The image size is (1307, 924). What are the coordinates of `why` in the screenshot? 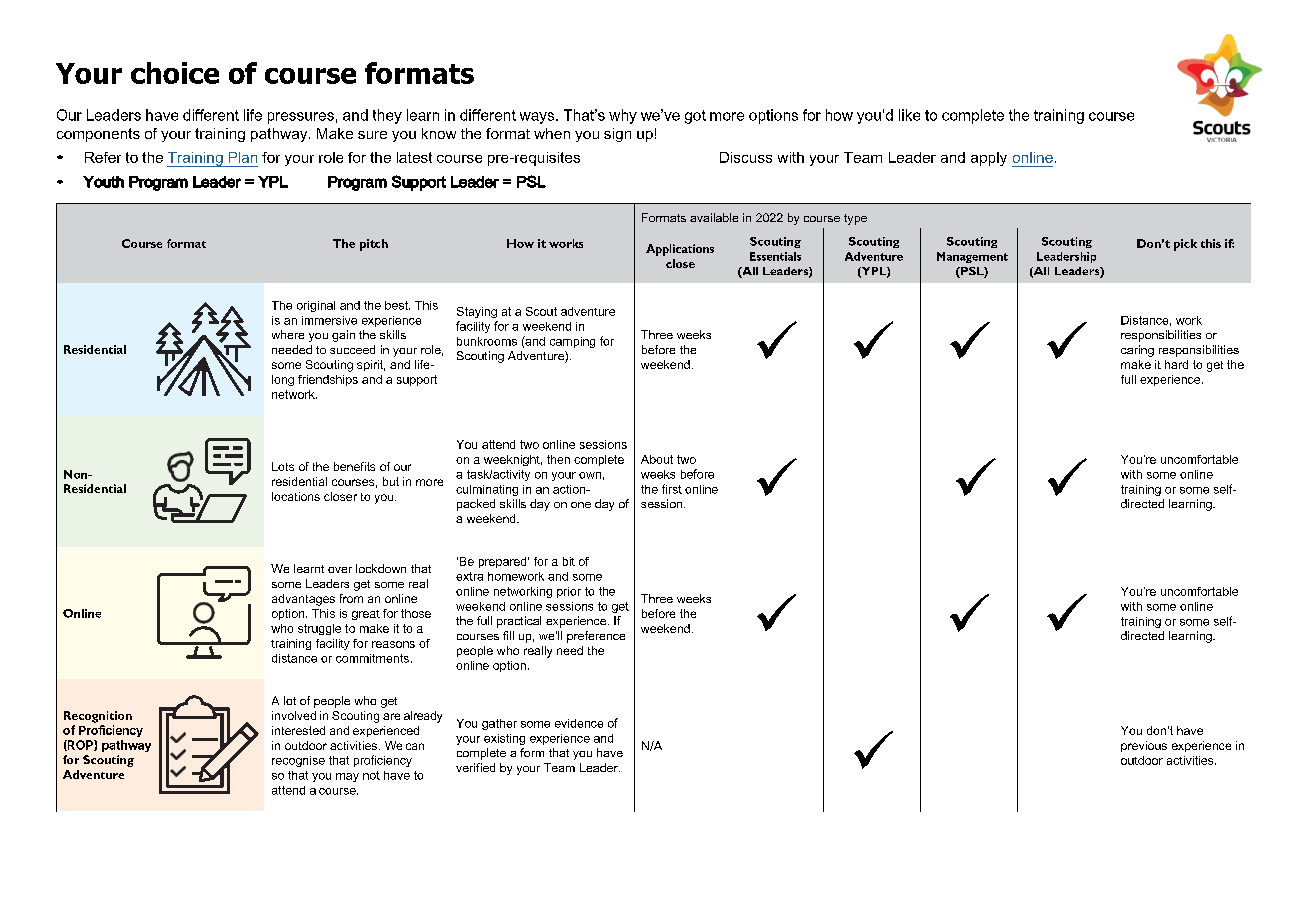 It's located at (623, 116).
